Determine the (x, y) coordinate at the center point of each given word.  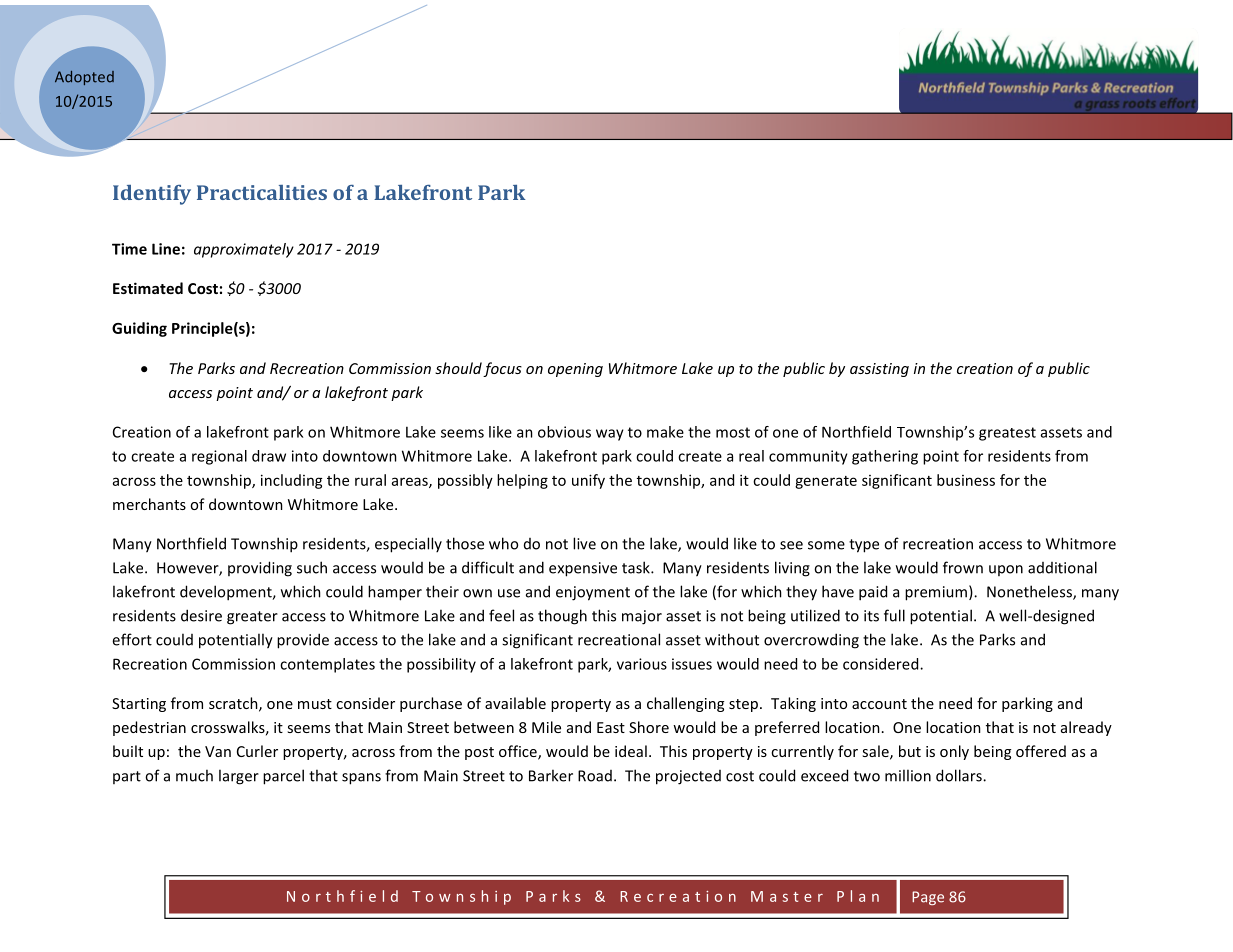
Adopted (84, 78)
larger (239, 777)
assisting (879, 370)
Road (595, 776)
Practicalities (262, 192)
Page (928, 898)
